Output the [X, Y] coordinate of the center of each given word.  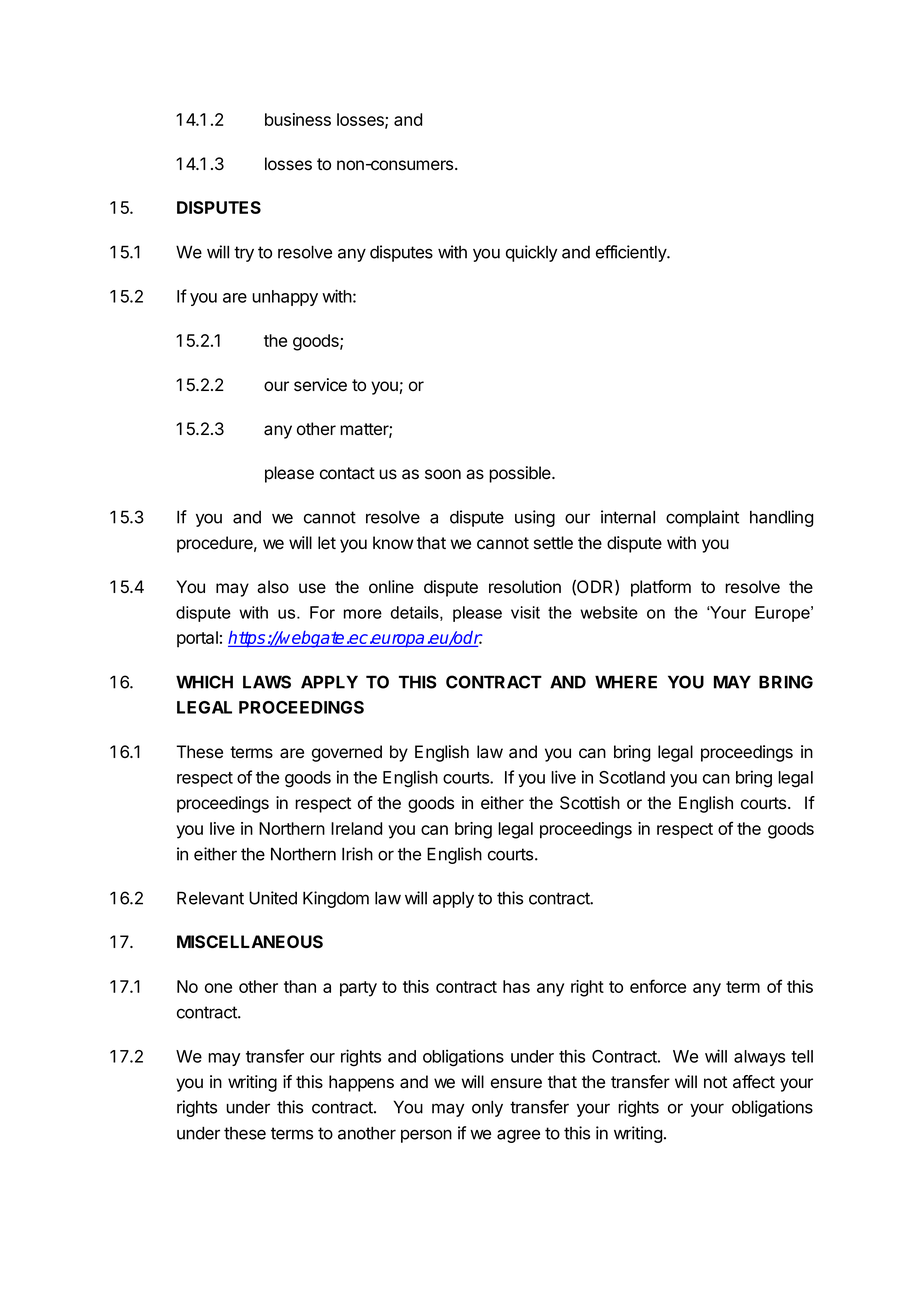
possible [521, 474]
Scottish [590, 803]
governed [347, 753]
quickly [531, 253]
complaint [702, 518]
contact [347, 473]
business [298, 119]
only [487, 1108]
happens [361, 1083]
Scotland [632, 777]
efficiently [632, 253]
